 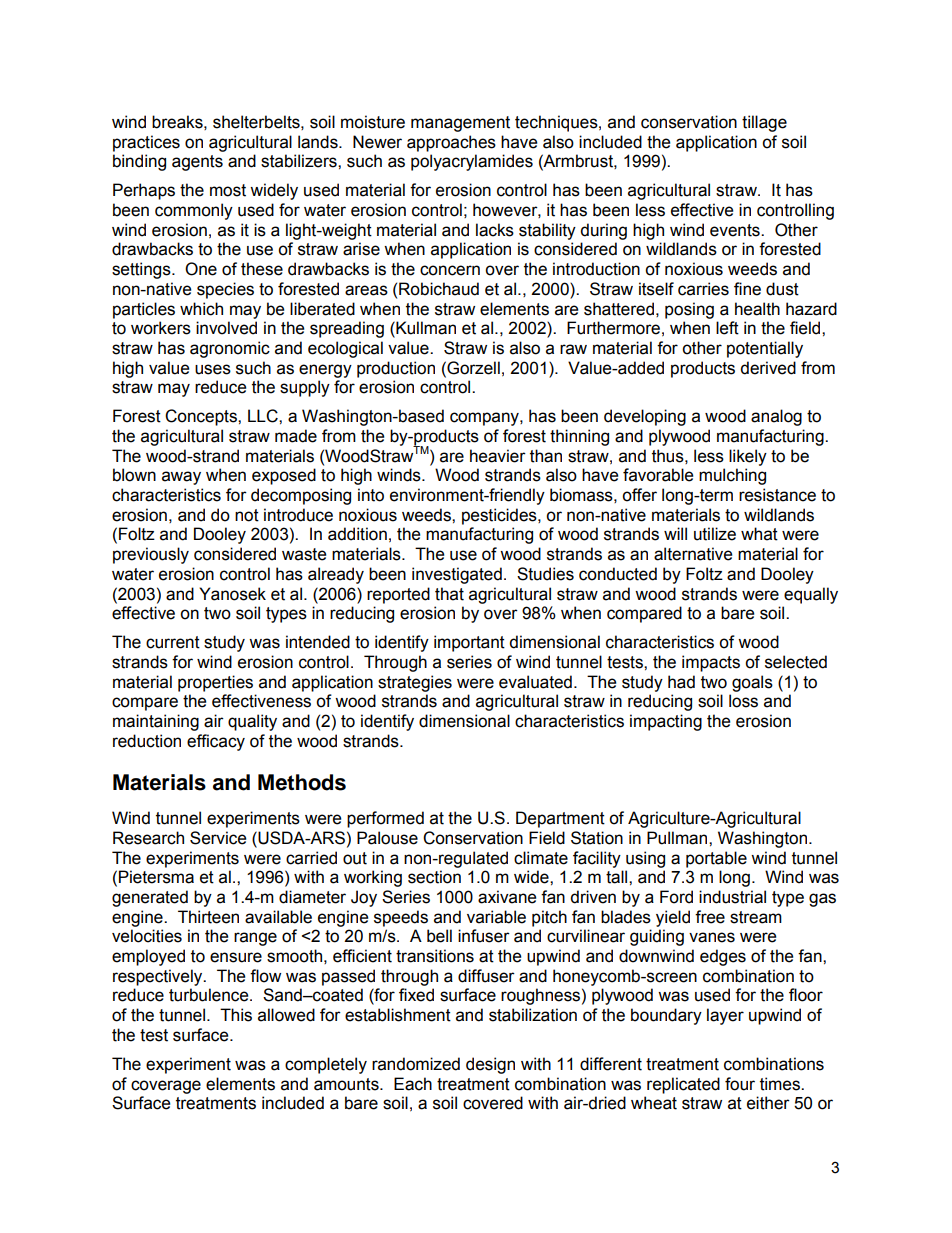 What do you see at coordinates (500, 516) in the page?
I see `pesticides` at bounding box center [500, 516].
